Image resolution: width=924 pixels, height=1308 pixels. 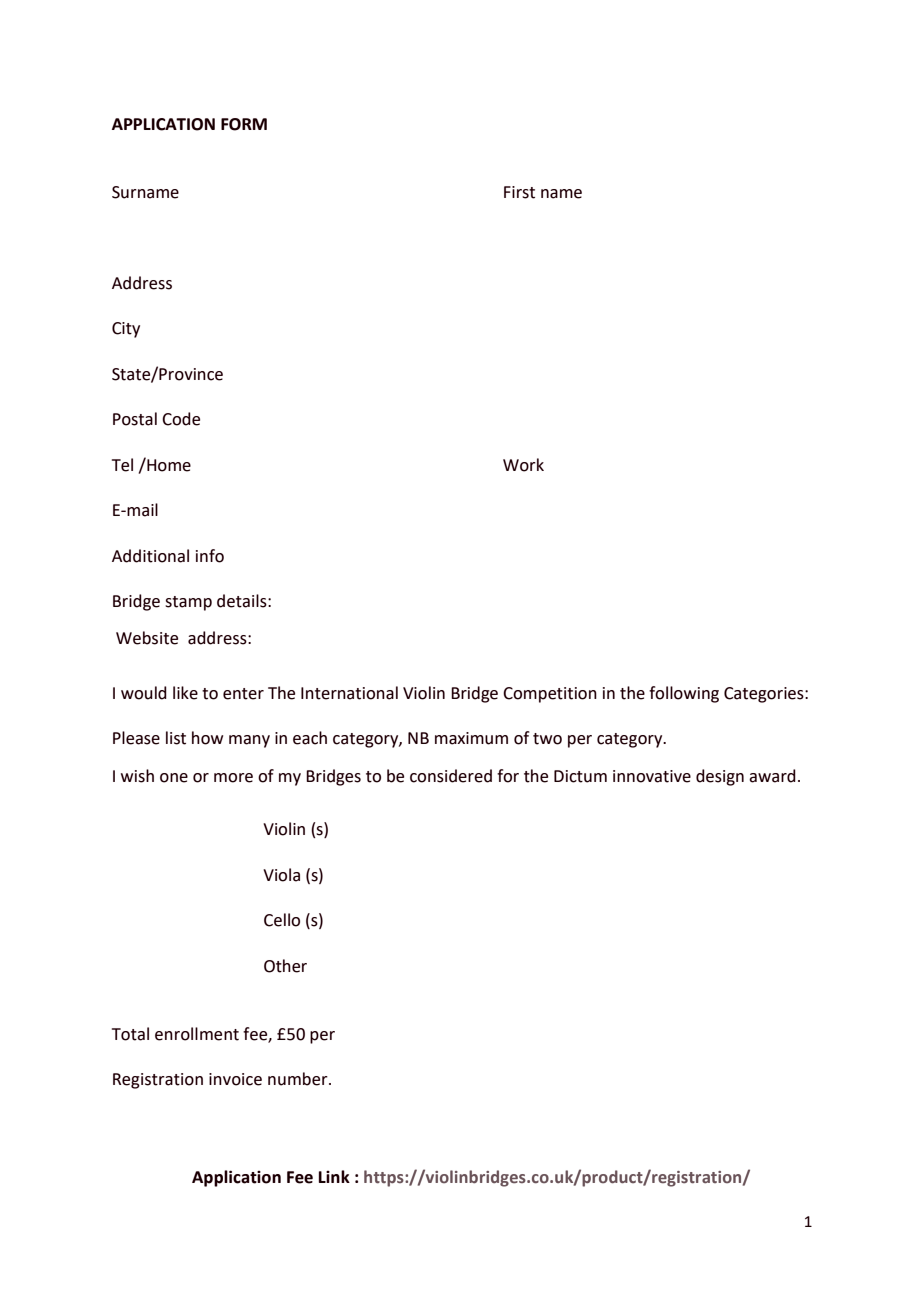 What do you see at coordinates (519, 192) in the document?
I see `First` at bounding box center [519, 192].
